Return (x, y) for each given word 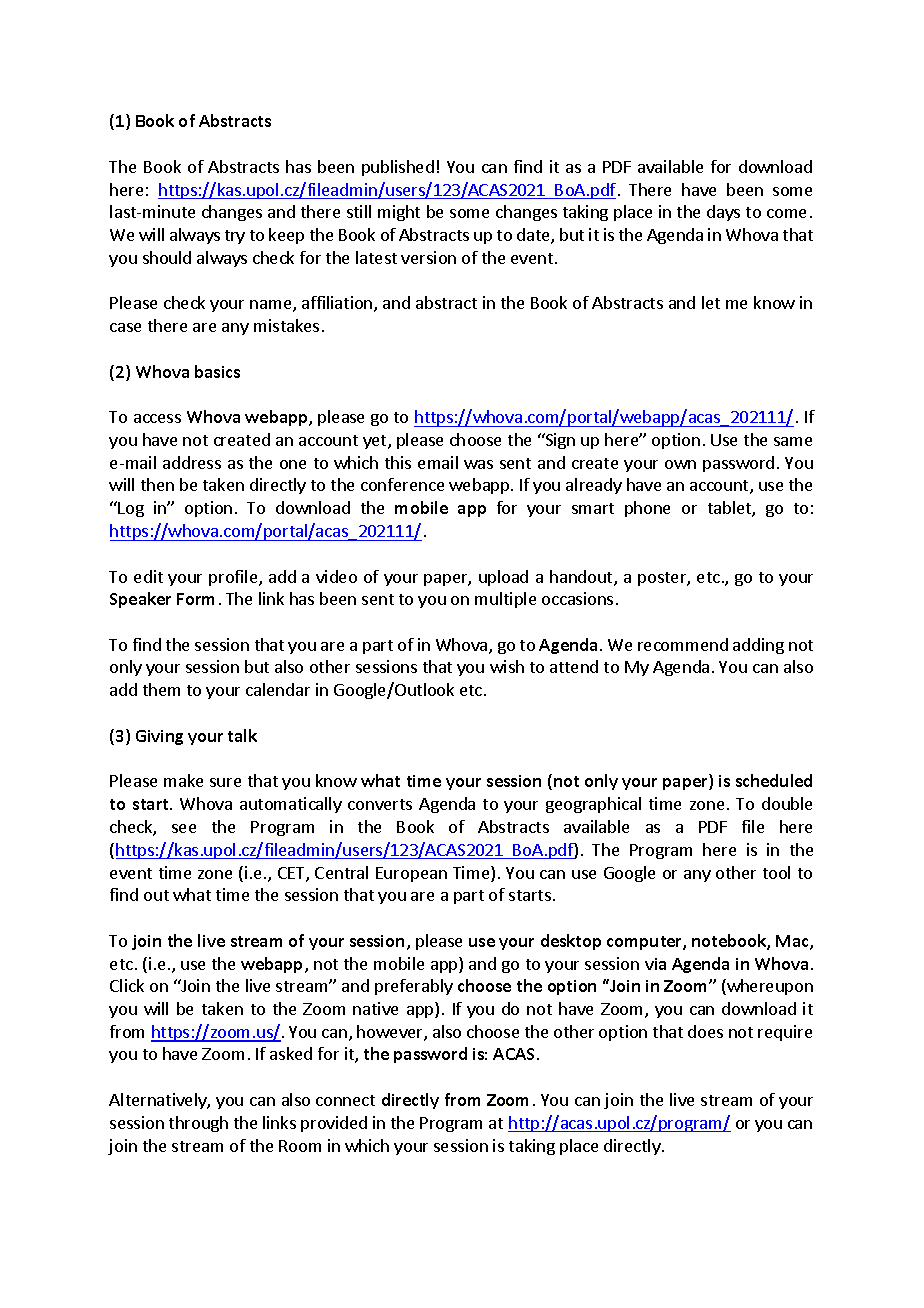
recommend (683, 644)
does (705, 1031)
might (399, 213)
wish (507, 666)
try (235, 237)
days (723, 213)
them (161, 689)
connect (345, 1100)
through (198, 1124)
